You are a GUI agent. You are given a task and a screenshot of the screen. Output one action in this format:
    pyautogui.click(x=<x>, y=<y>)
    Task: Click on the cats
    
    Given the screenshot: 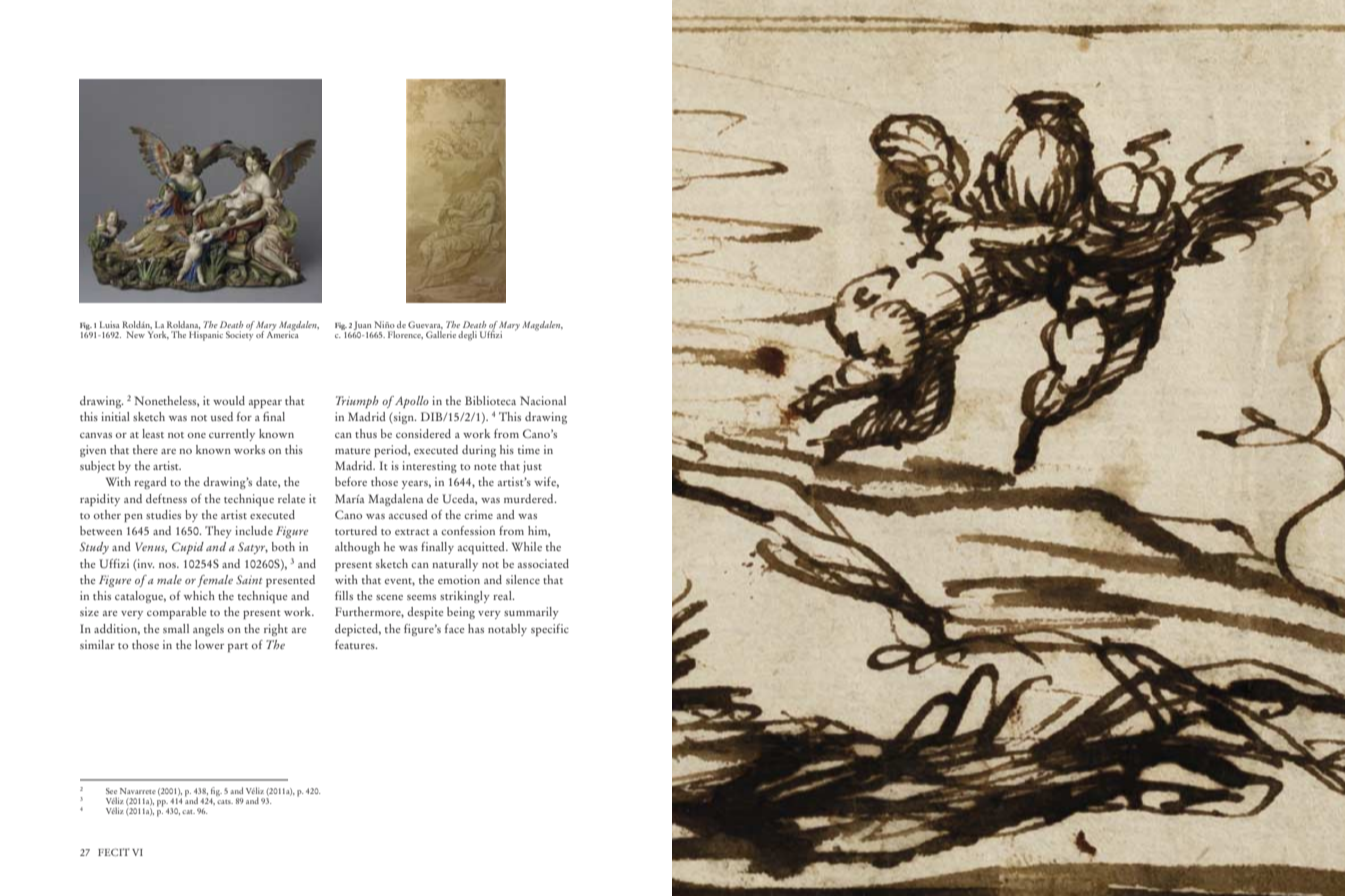 What is the action you would take?
    pyautogui.click(x=225, y=802)
